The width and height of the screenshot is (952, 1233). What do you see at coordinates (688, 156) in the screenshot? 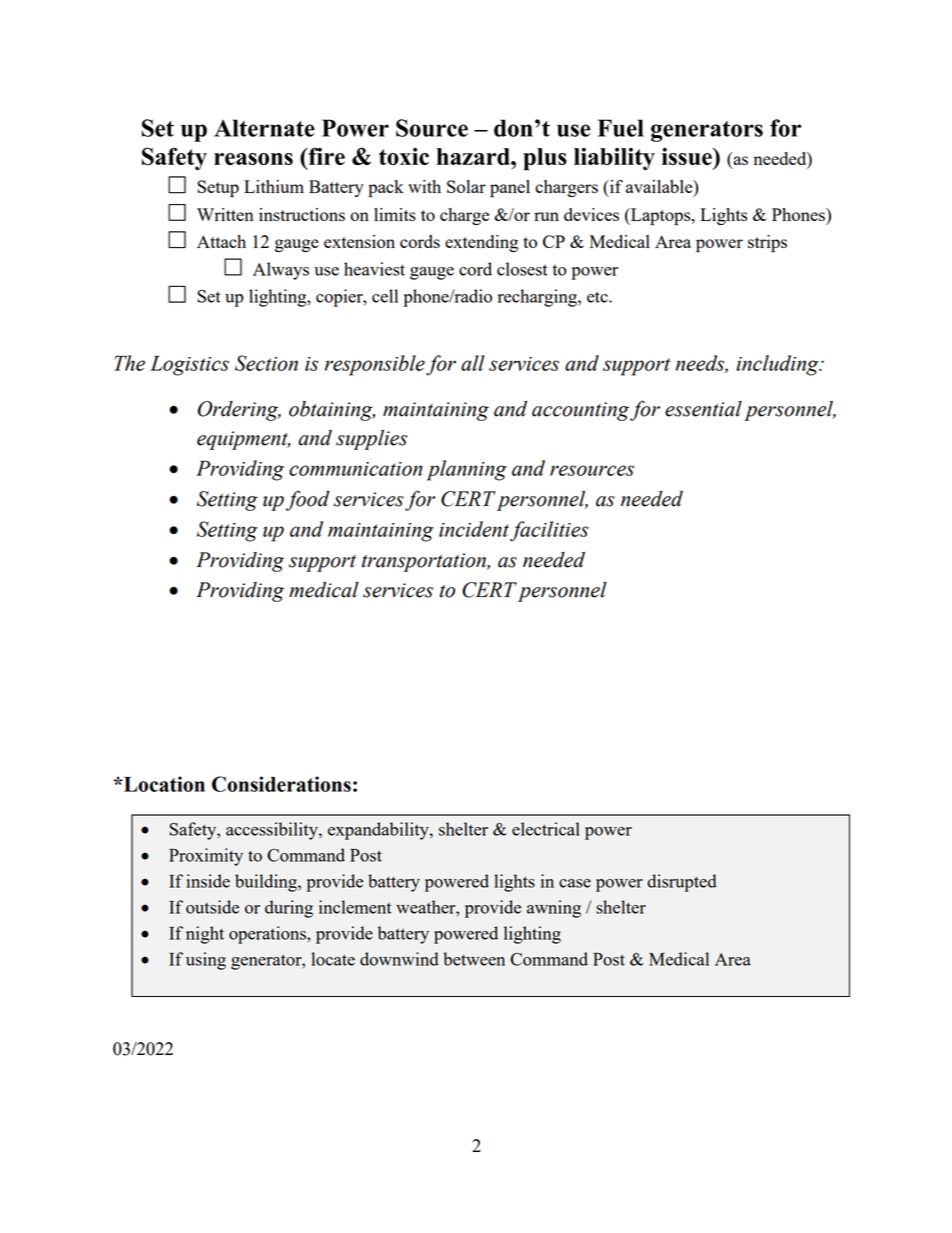
I see `issue` at bounding box center [688, 156].
